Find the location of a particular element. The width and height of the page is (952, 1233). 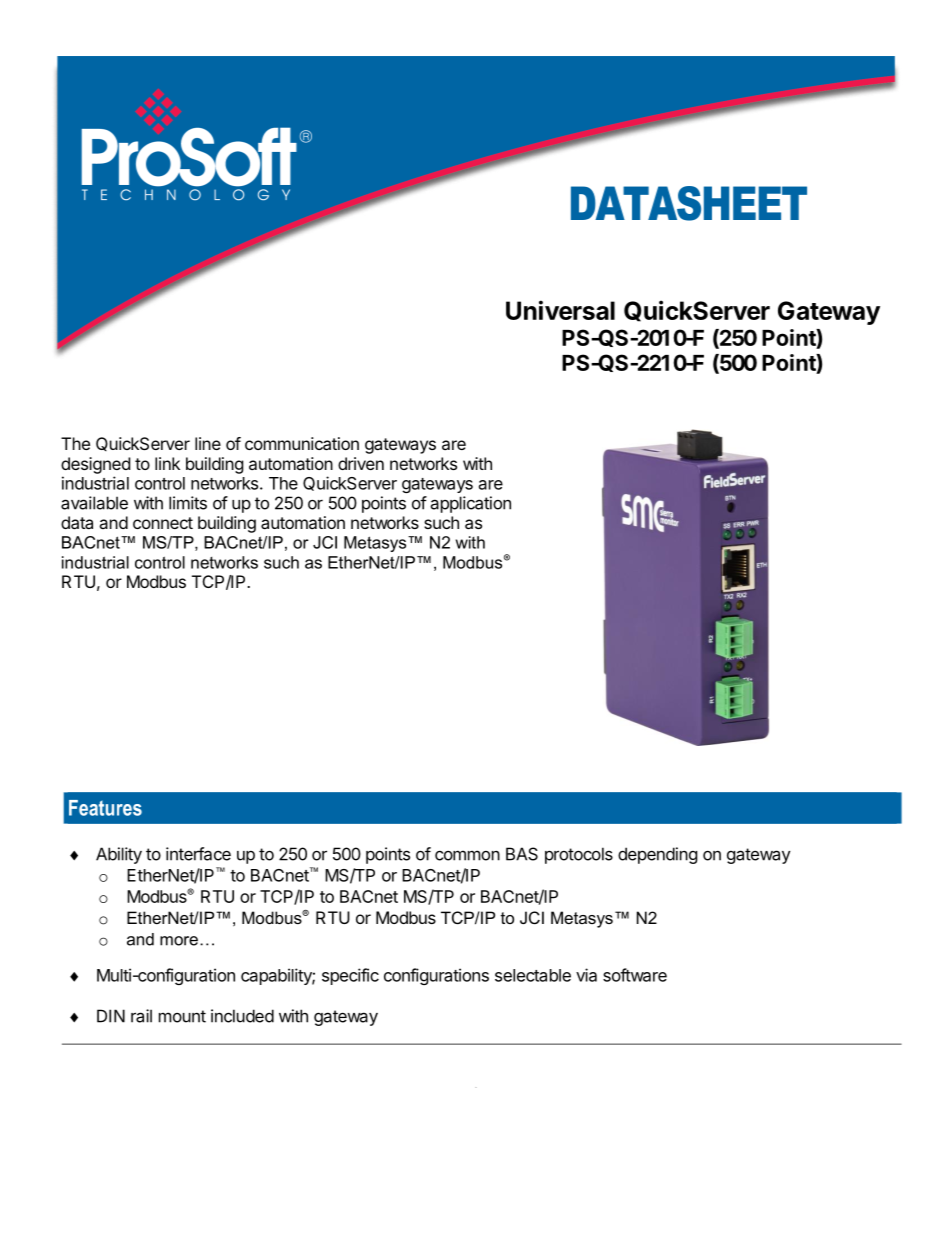

protocols is located at coordinates (579, 855).
